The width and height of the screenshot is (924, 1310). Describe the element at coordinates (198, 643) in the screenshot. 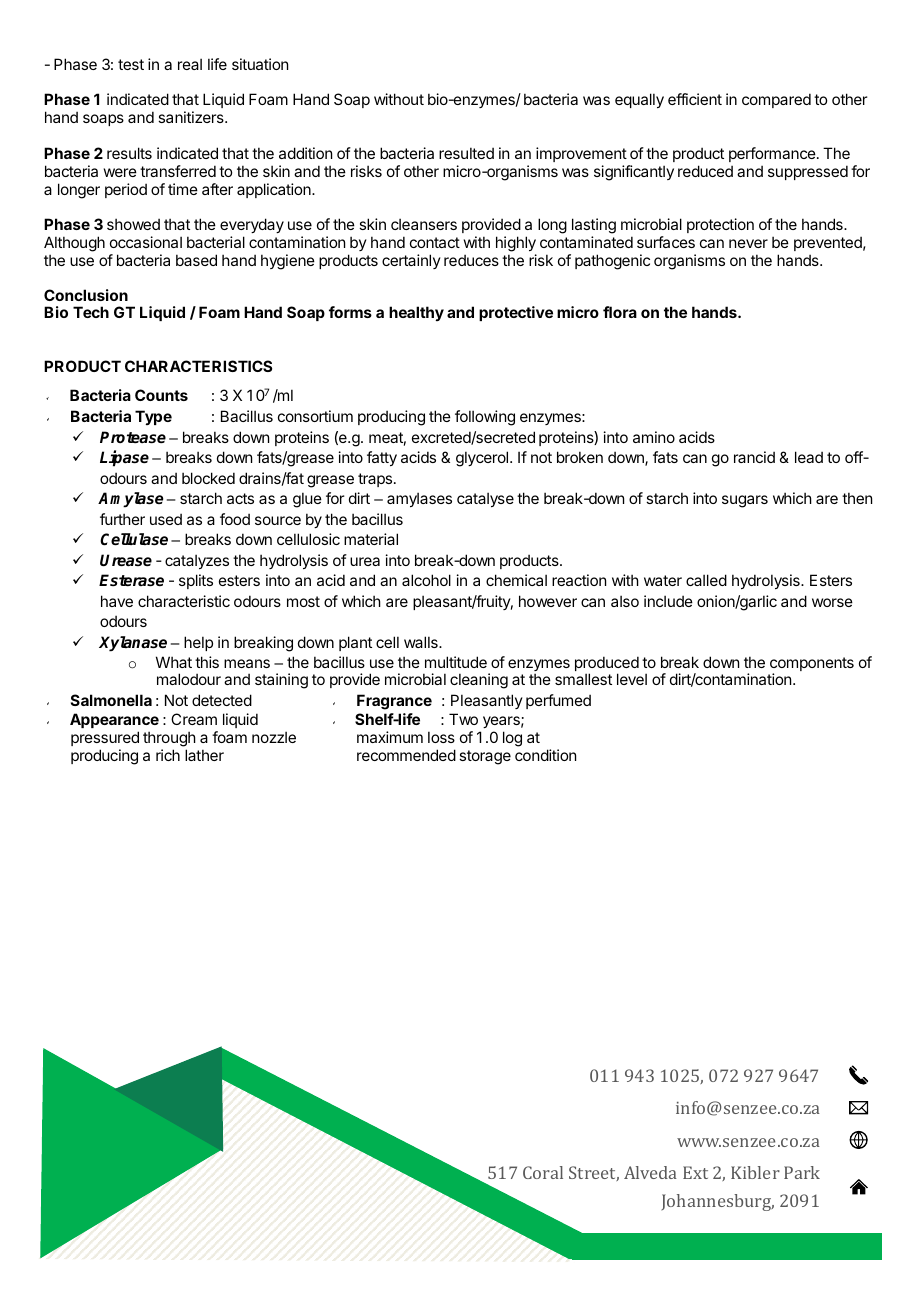

I see `help` at that location.
